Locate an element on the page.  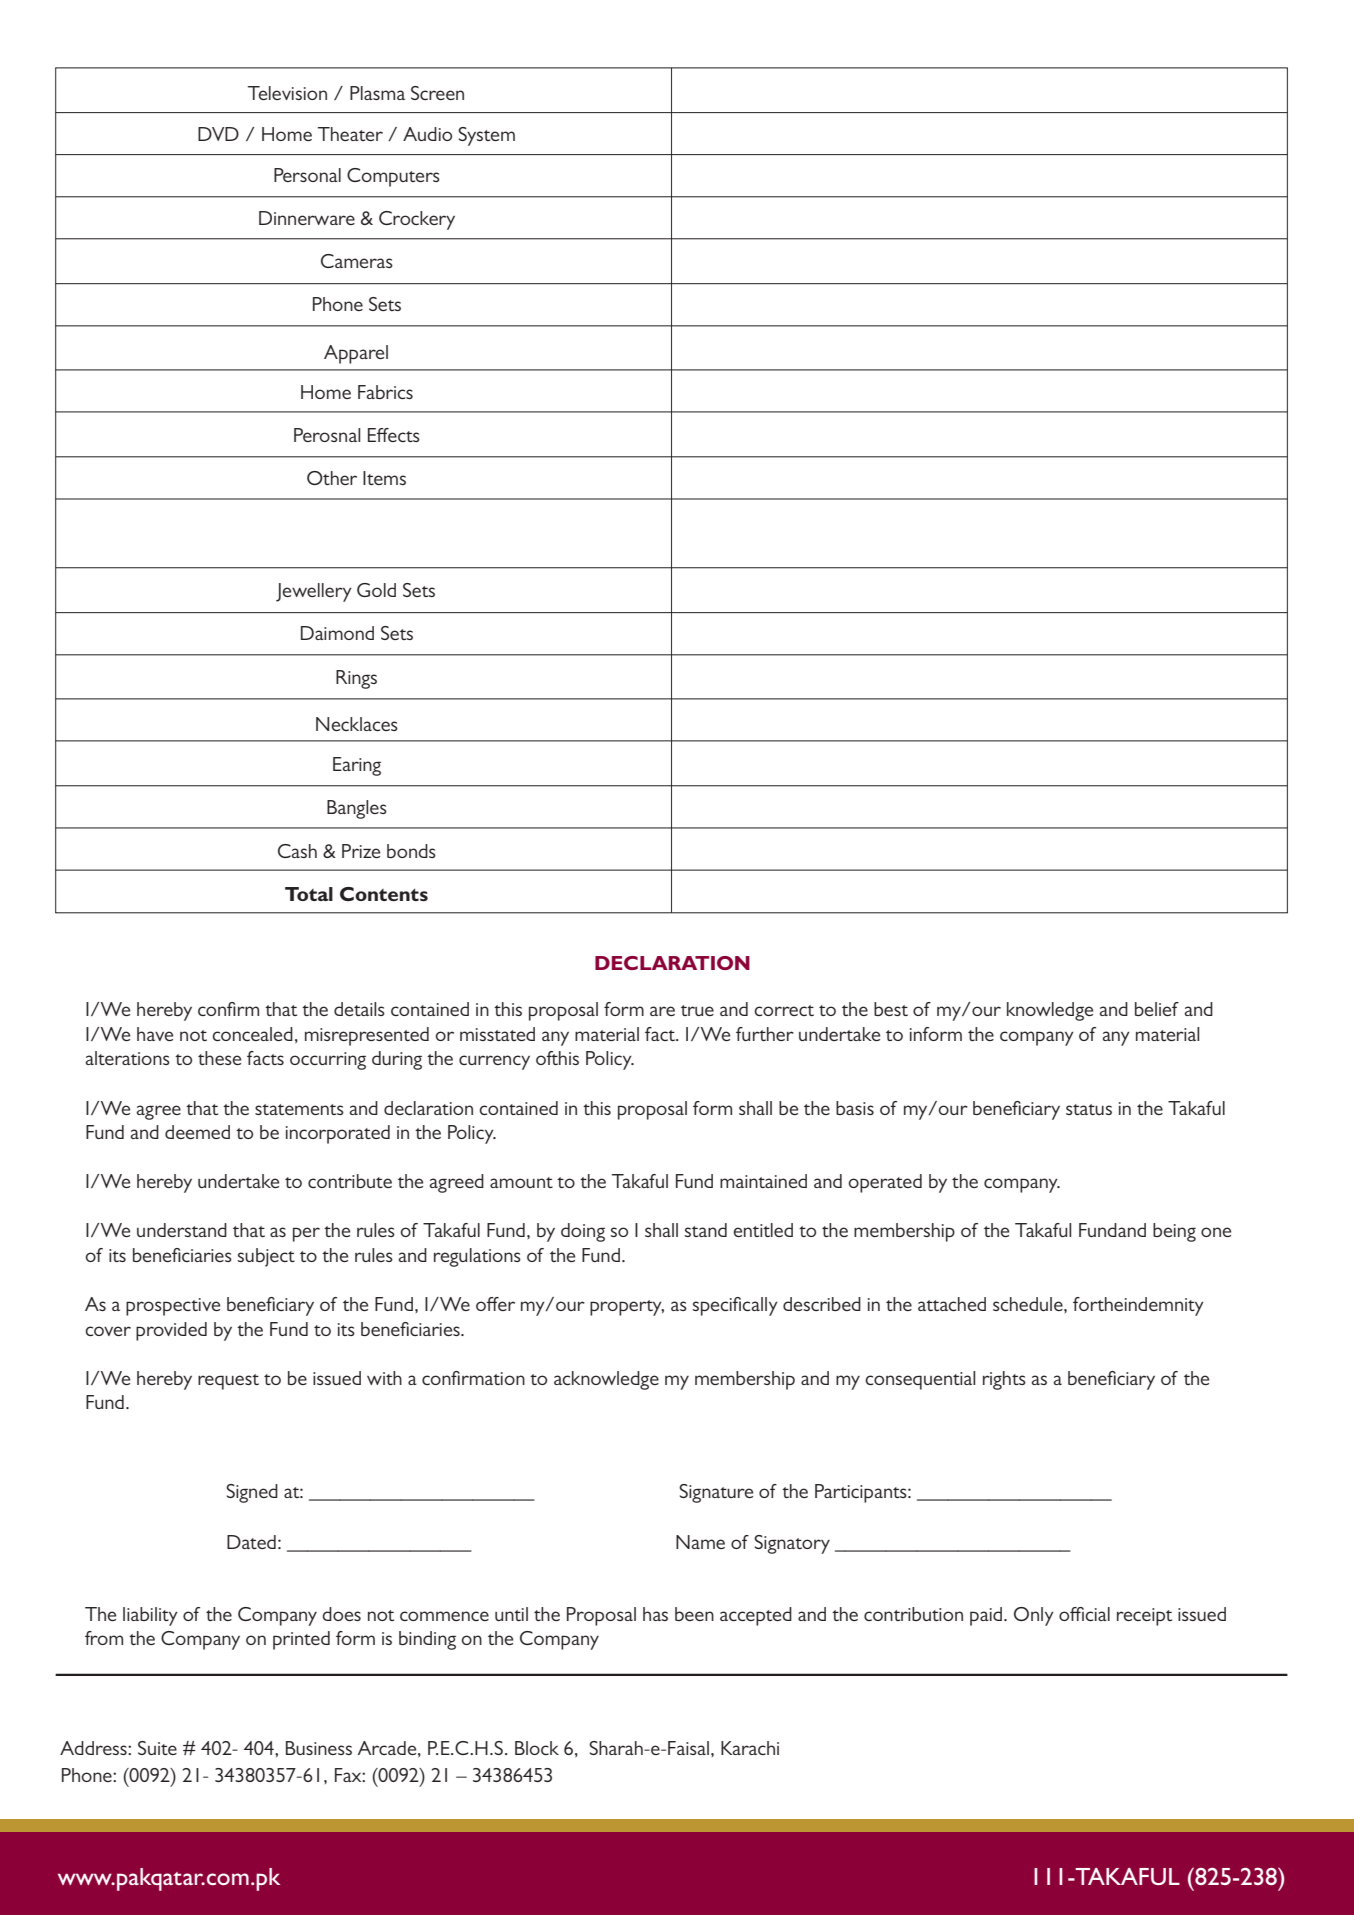
Total is located at coordinates (309, 894).
